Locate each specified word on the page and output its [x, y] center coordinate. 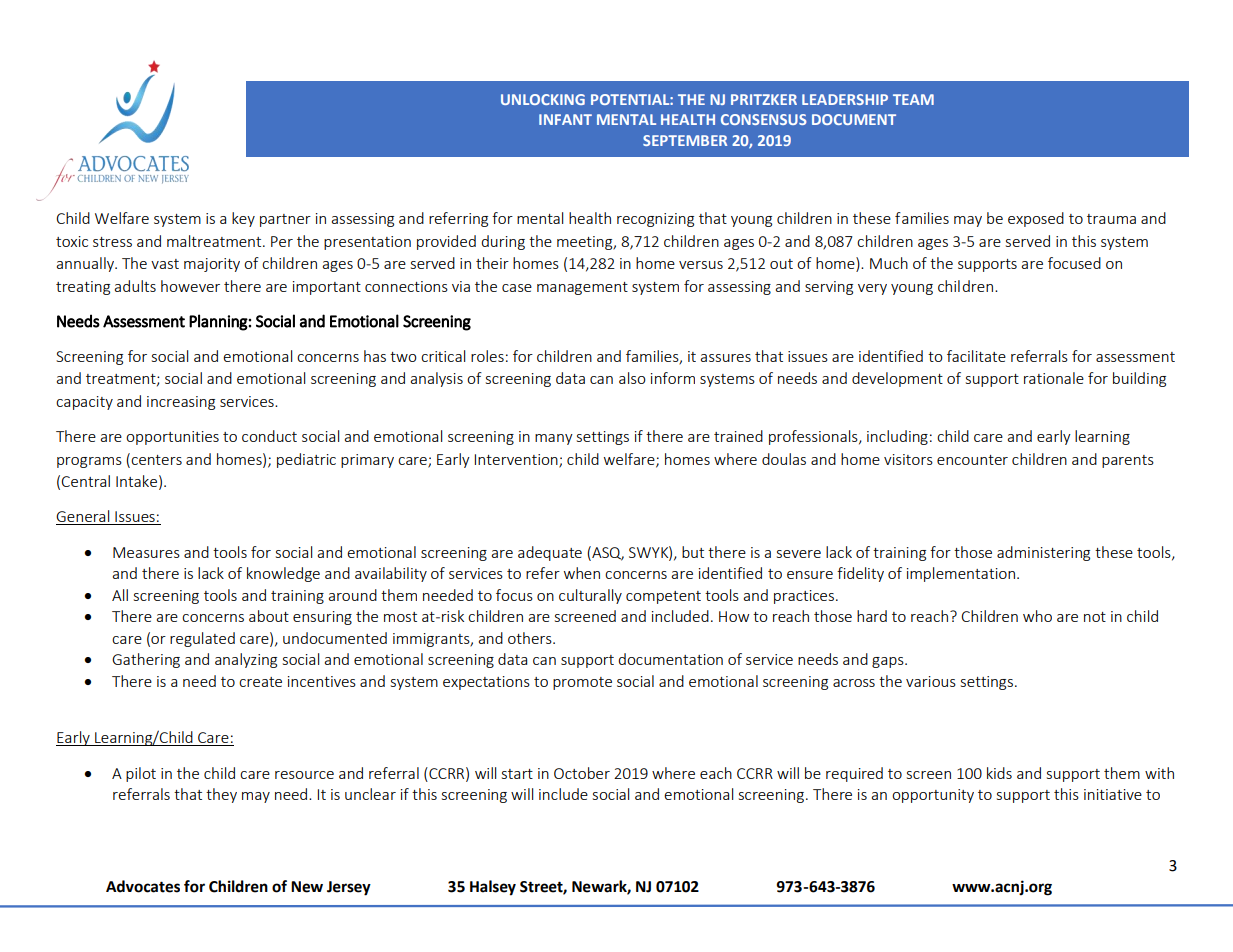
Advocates [143, 886]
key [243, 219]
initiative [1113, 794]
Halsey [493, 888]
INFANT [565, 119]
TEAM [913, 99]
